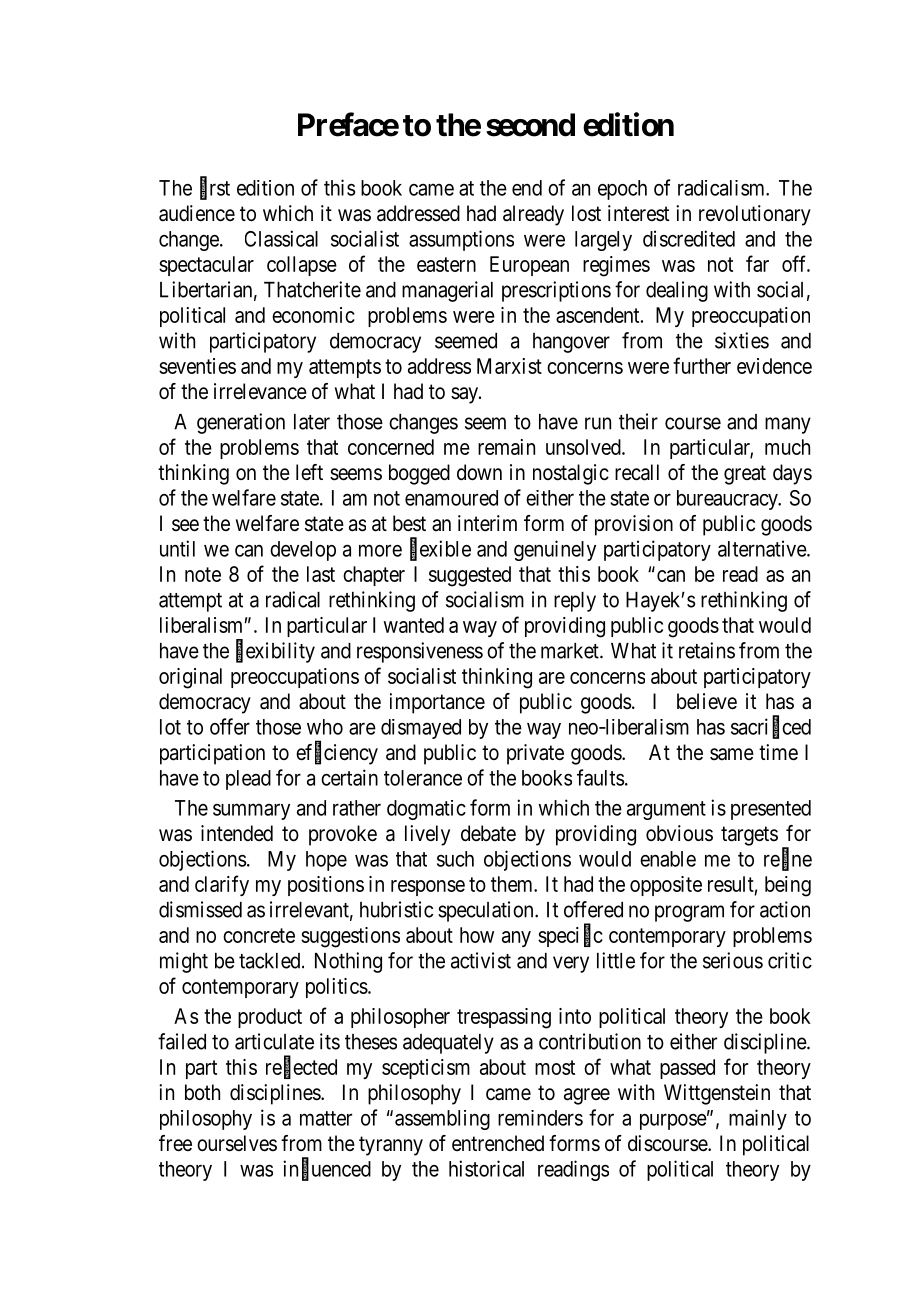 The height and width of the image is (1308, 924). What do you see at coordinates (420, 652) in the image?
I see `responsiveness` at bounding box center [420, 652].
